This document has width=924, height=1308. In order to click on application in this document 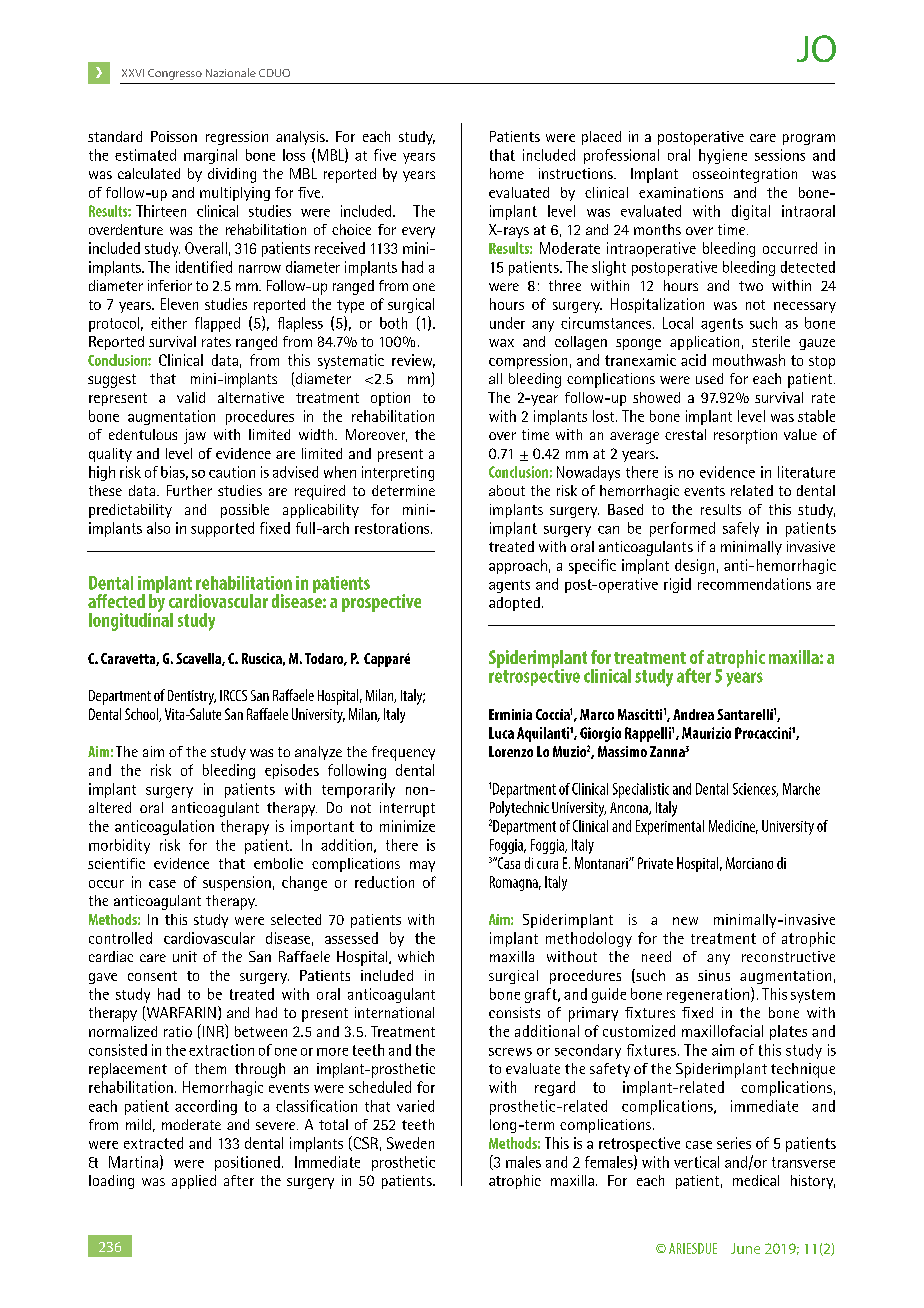, I will do `click(704, 343)`.
